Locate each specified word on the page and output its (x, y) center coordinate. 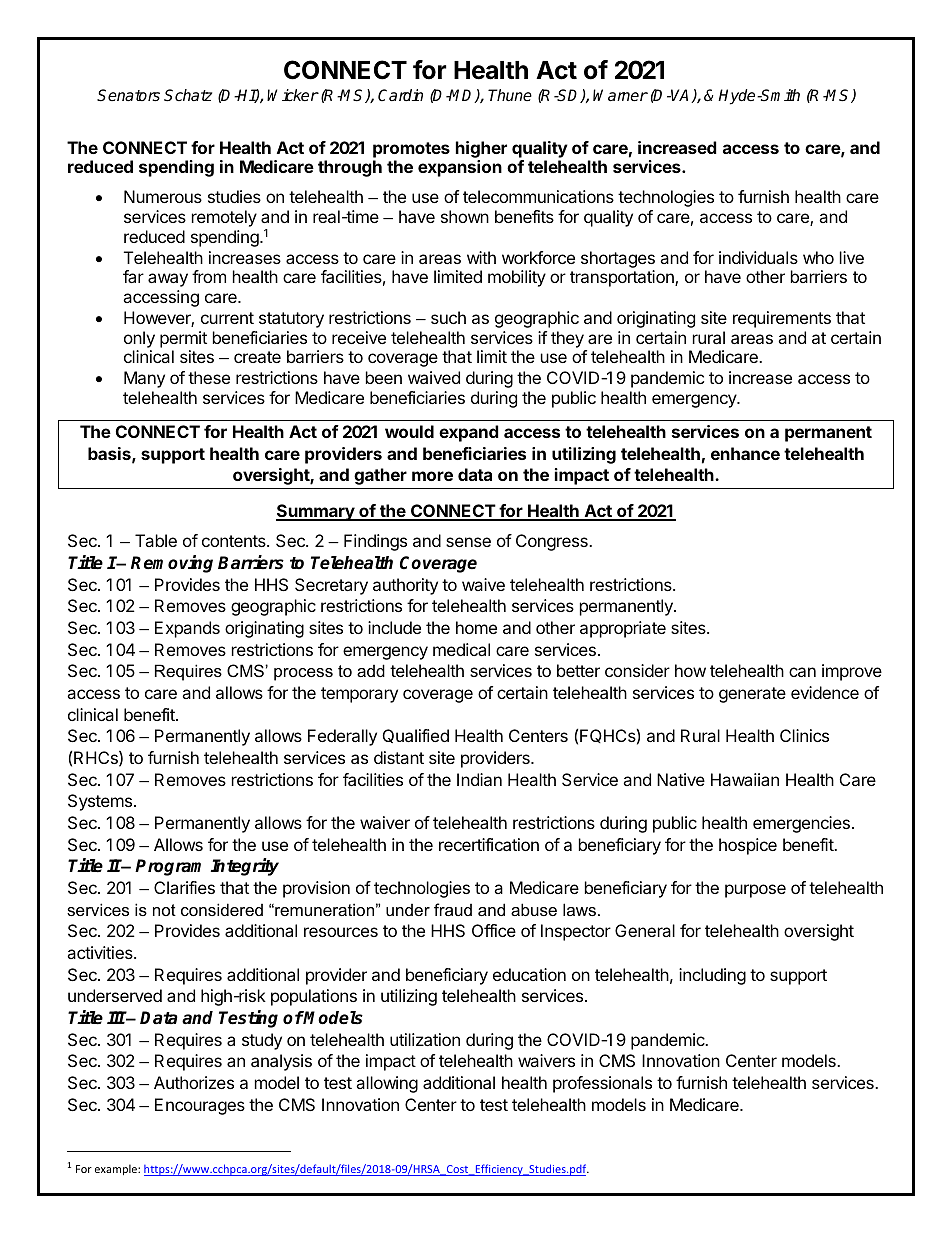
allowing (387, 1084)
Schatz (188, 95)
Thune (510, 95)
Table (156, 540)
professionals (602, 1084)
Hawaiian (745, 779)
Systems (101, 802)
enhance (745, 453)
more (432, 476)
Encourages (200, 1106)
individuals (758, 257)
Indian (479, 779)
